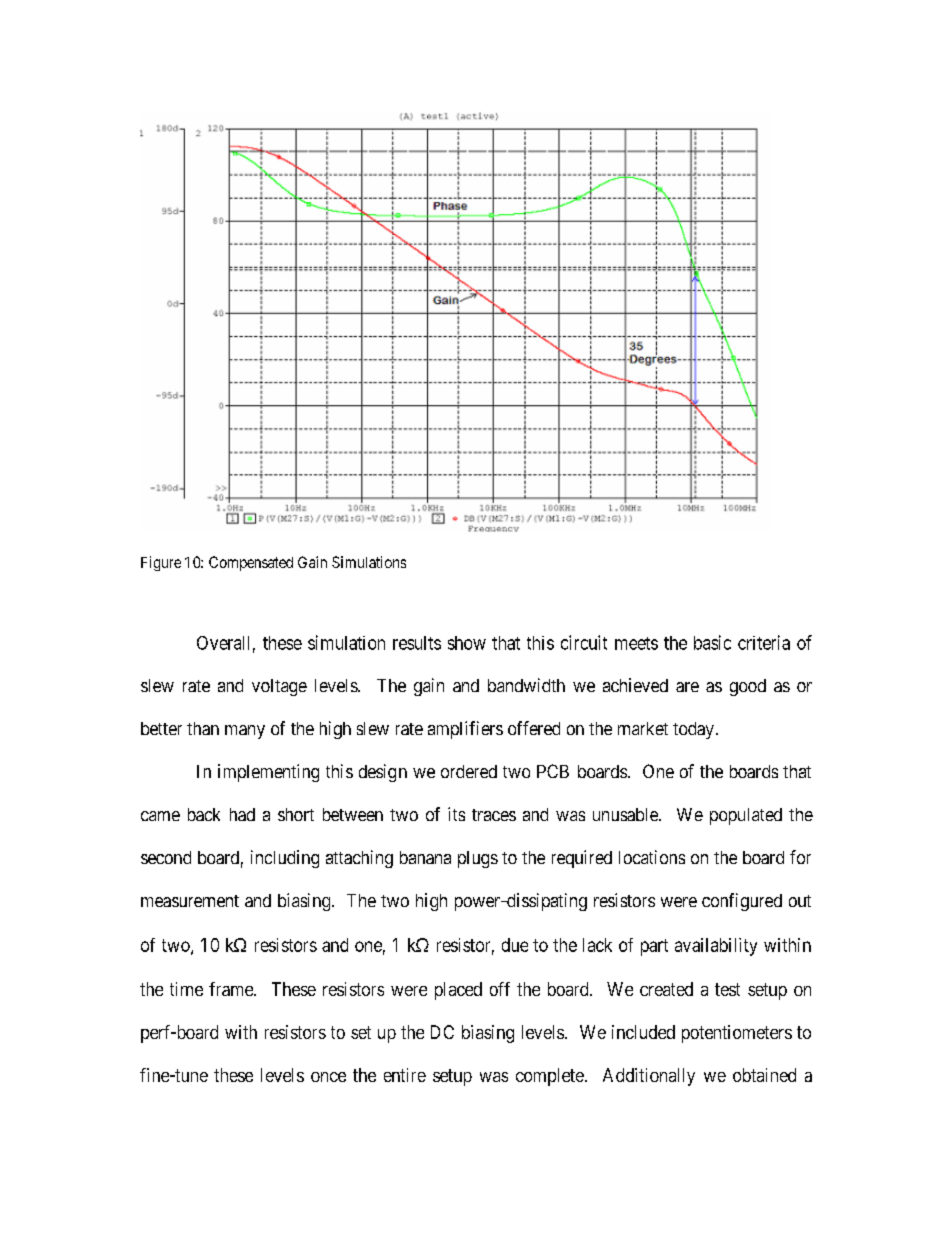  What do you see at coordinates (712, 642) in the page?
I see `basic` at bounding box center [712, 642].
